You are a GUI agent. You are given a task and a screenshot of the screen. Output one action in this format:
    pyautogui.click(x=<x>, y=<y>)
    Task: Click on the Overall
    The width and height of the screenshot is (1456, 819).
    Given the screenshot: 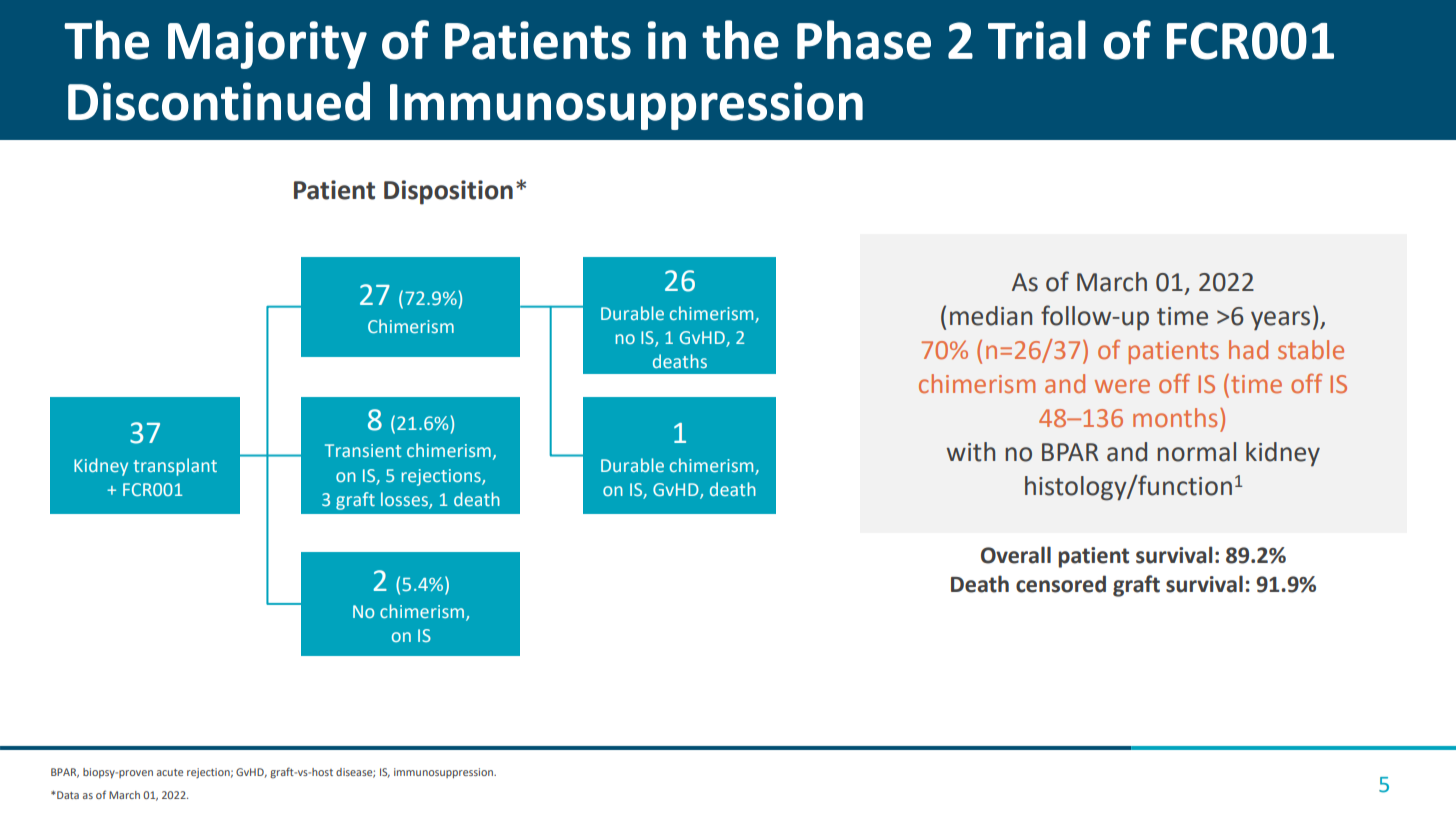 What is the action you would take?
    pyautogui.click(x=1016, y=555)
